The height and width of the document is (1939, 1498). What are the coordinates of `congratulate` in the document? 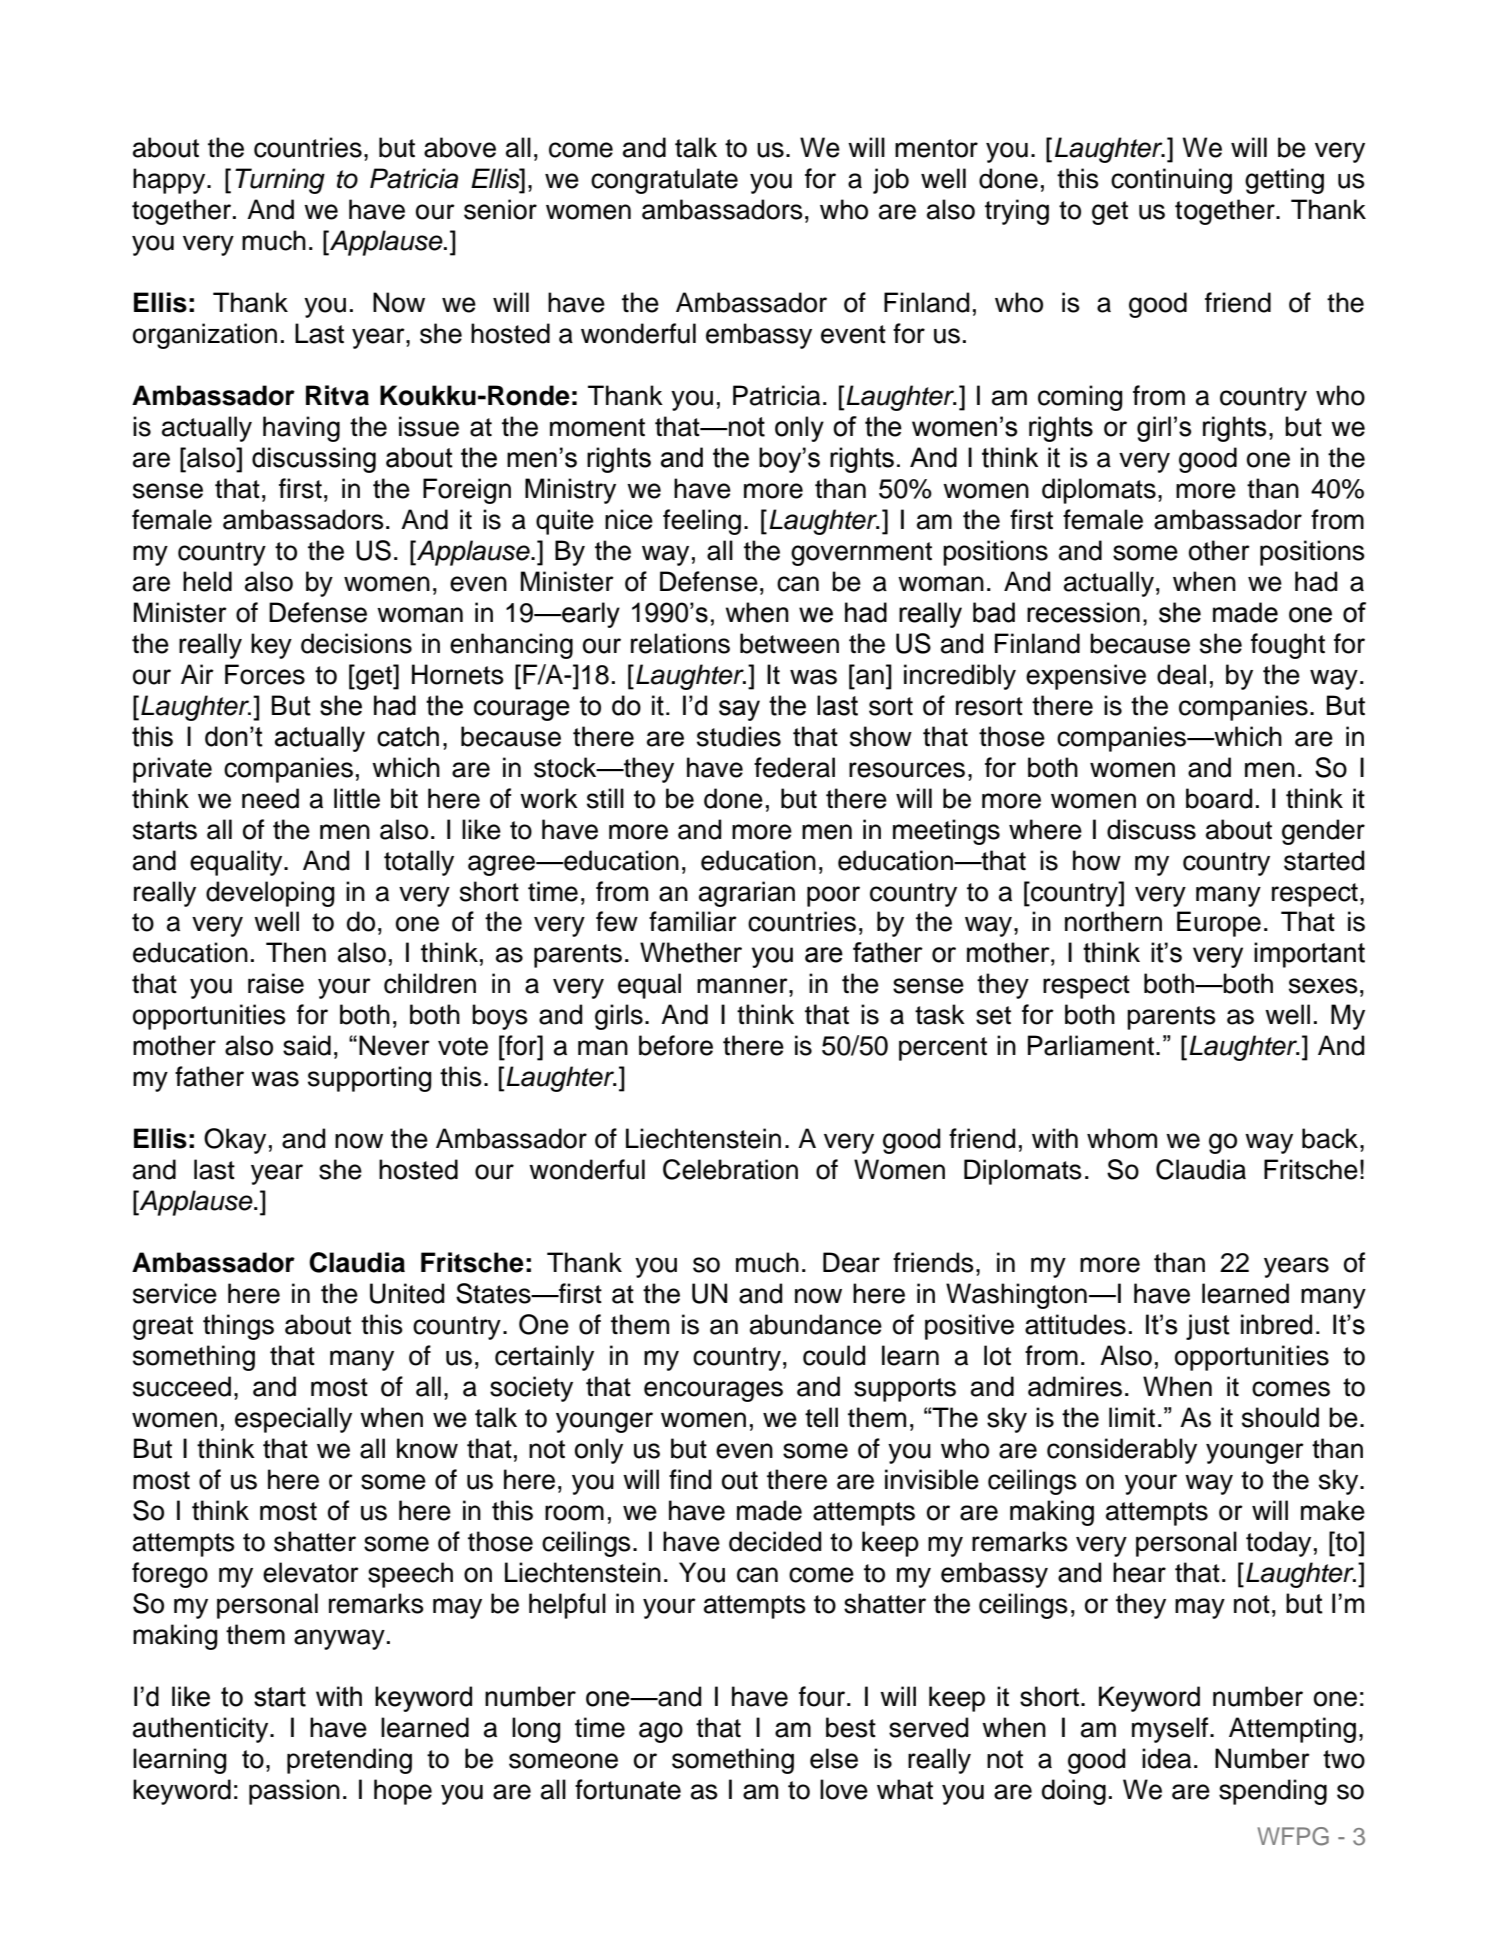 It's located at (664, 181).
